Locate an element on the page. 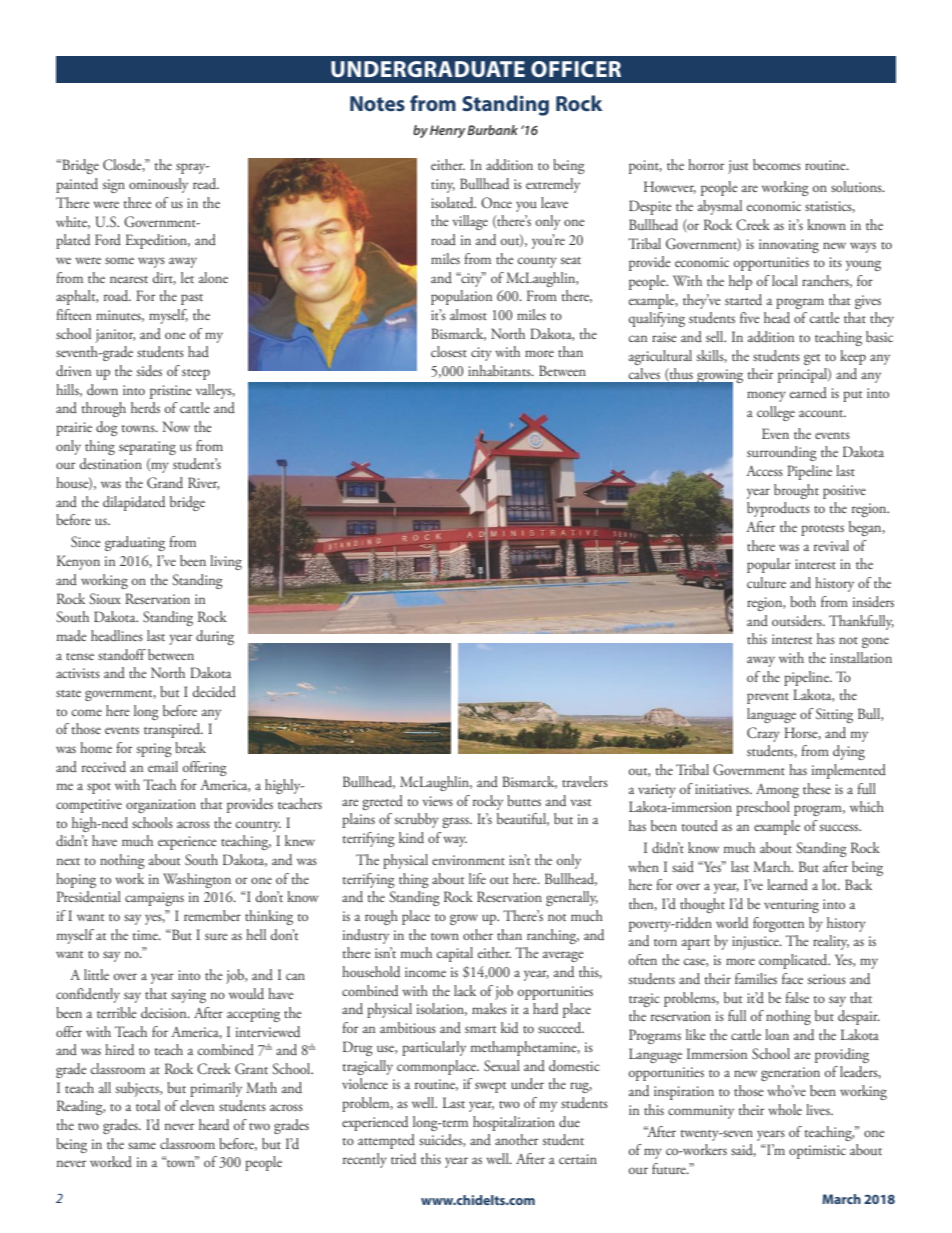 This page has width=952, height=1233. horror is located at coordinates (706, 164).
